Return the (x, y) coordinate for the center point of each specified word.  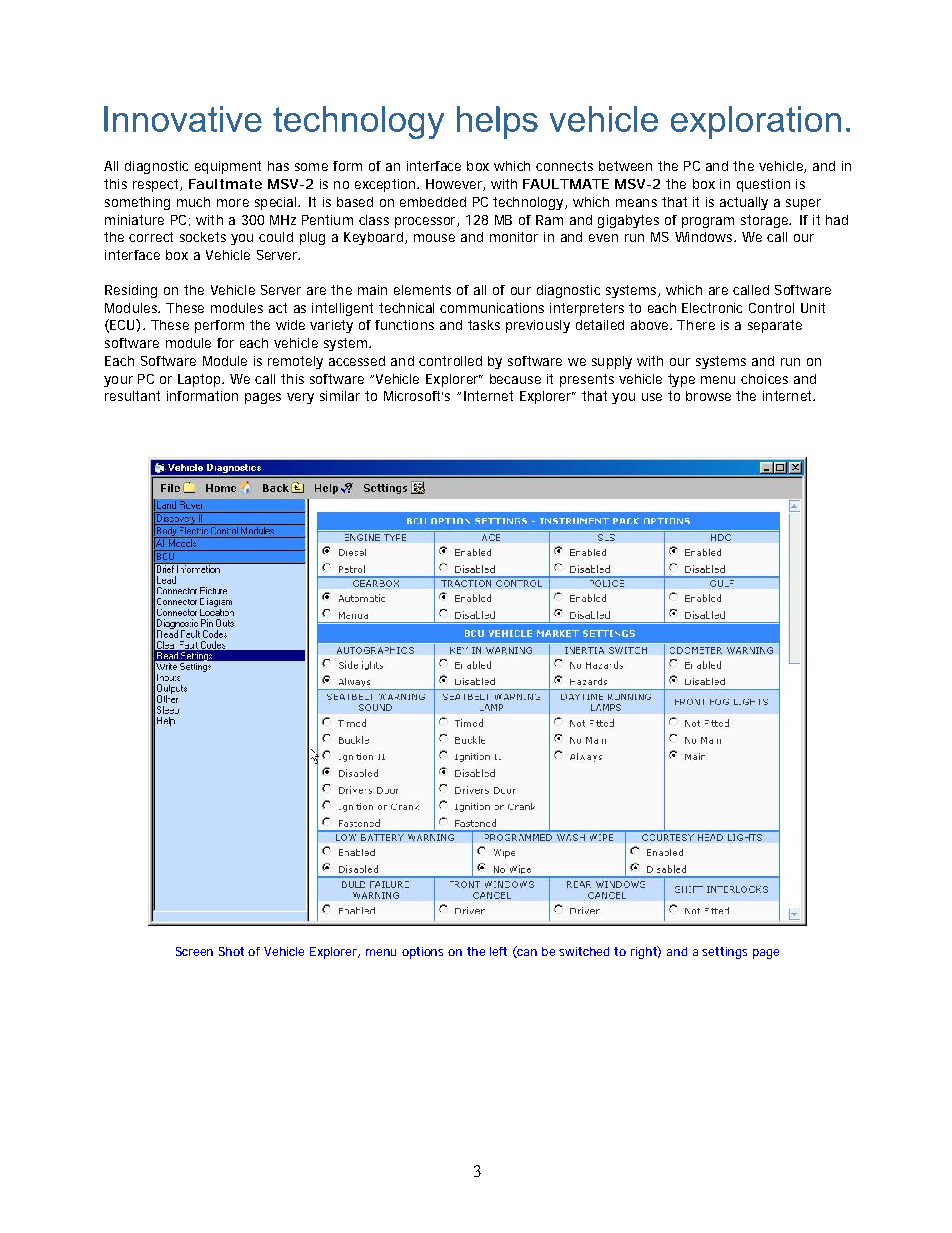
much (193, 202)
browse (708, 396)
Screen (194, 951)
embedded (433, 202)
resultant (132, 396)
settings (724, 953)
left (498, 951)
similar (340, 396)
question (763, 185)
